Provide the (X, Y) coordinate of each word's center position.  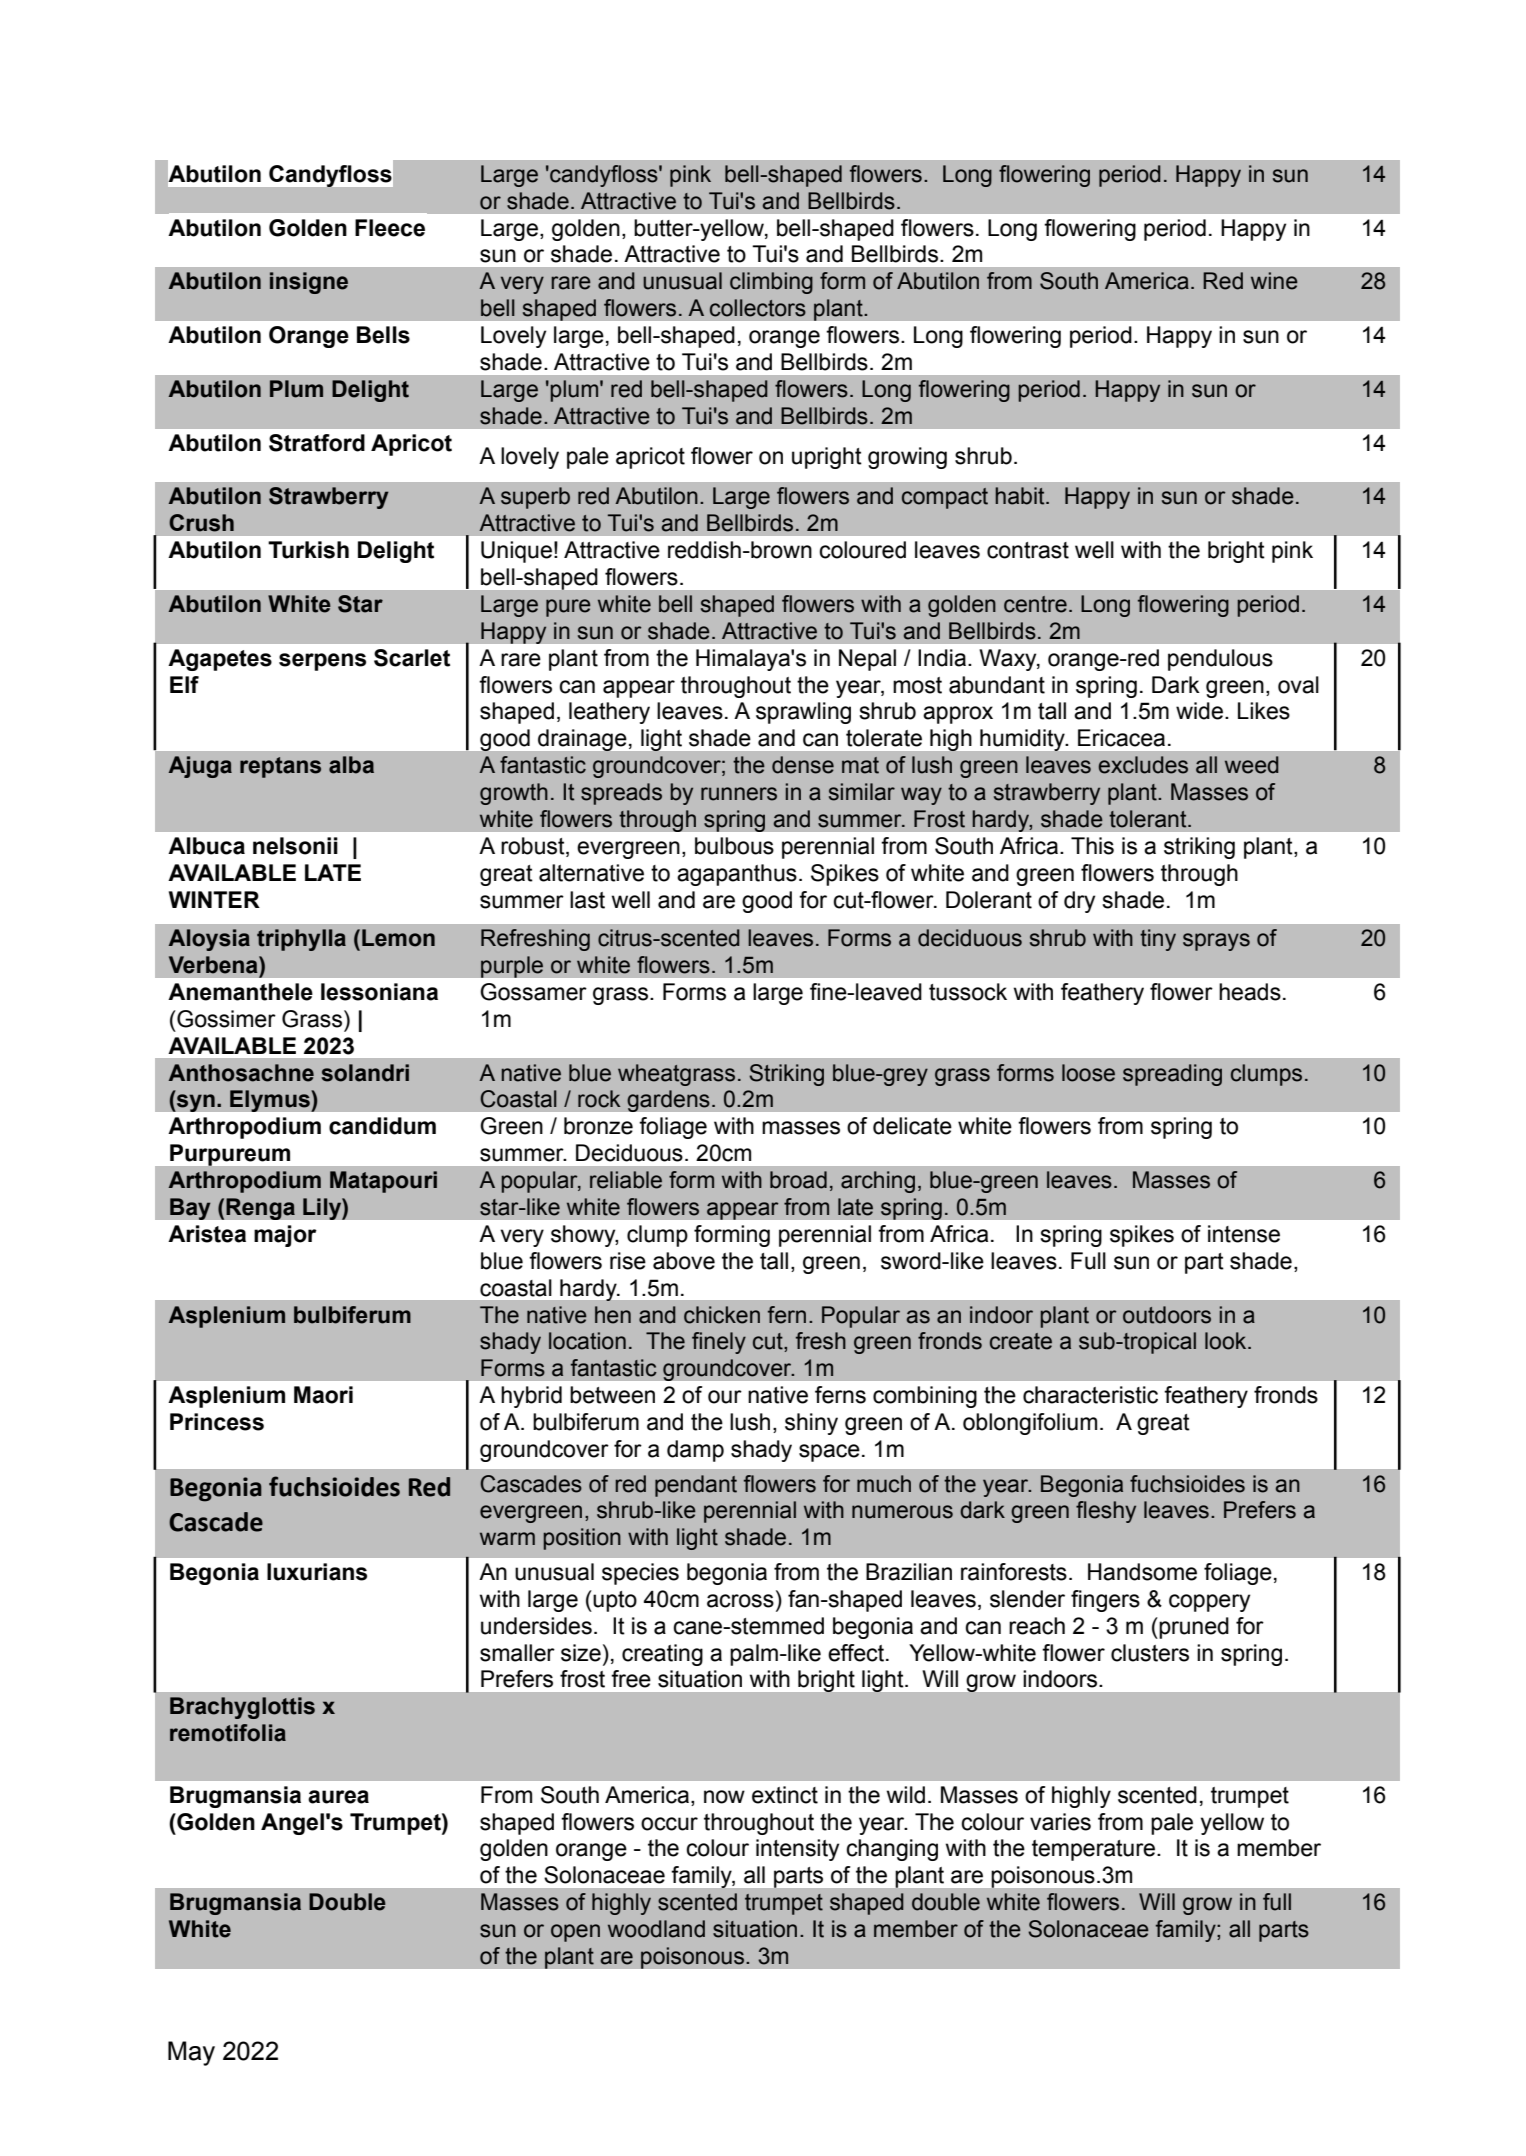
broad (798, 1180)
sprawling (803, 713)
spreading (1172, 1075)
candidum (382, 1126)
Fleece (390, 228)
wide (1199, 711)
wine (1274, 281)
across (740, 1601)
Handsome (1142, 1572)
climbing (771, 283)
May (191, 2053)
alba (351, 765)
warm (507, 1539)
